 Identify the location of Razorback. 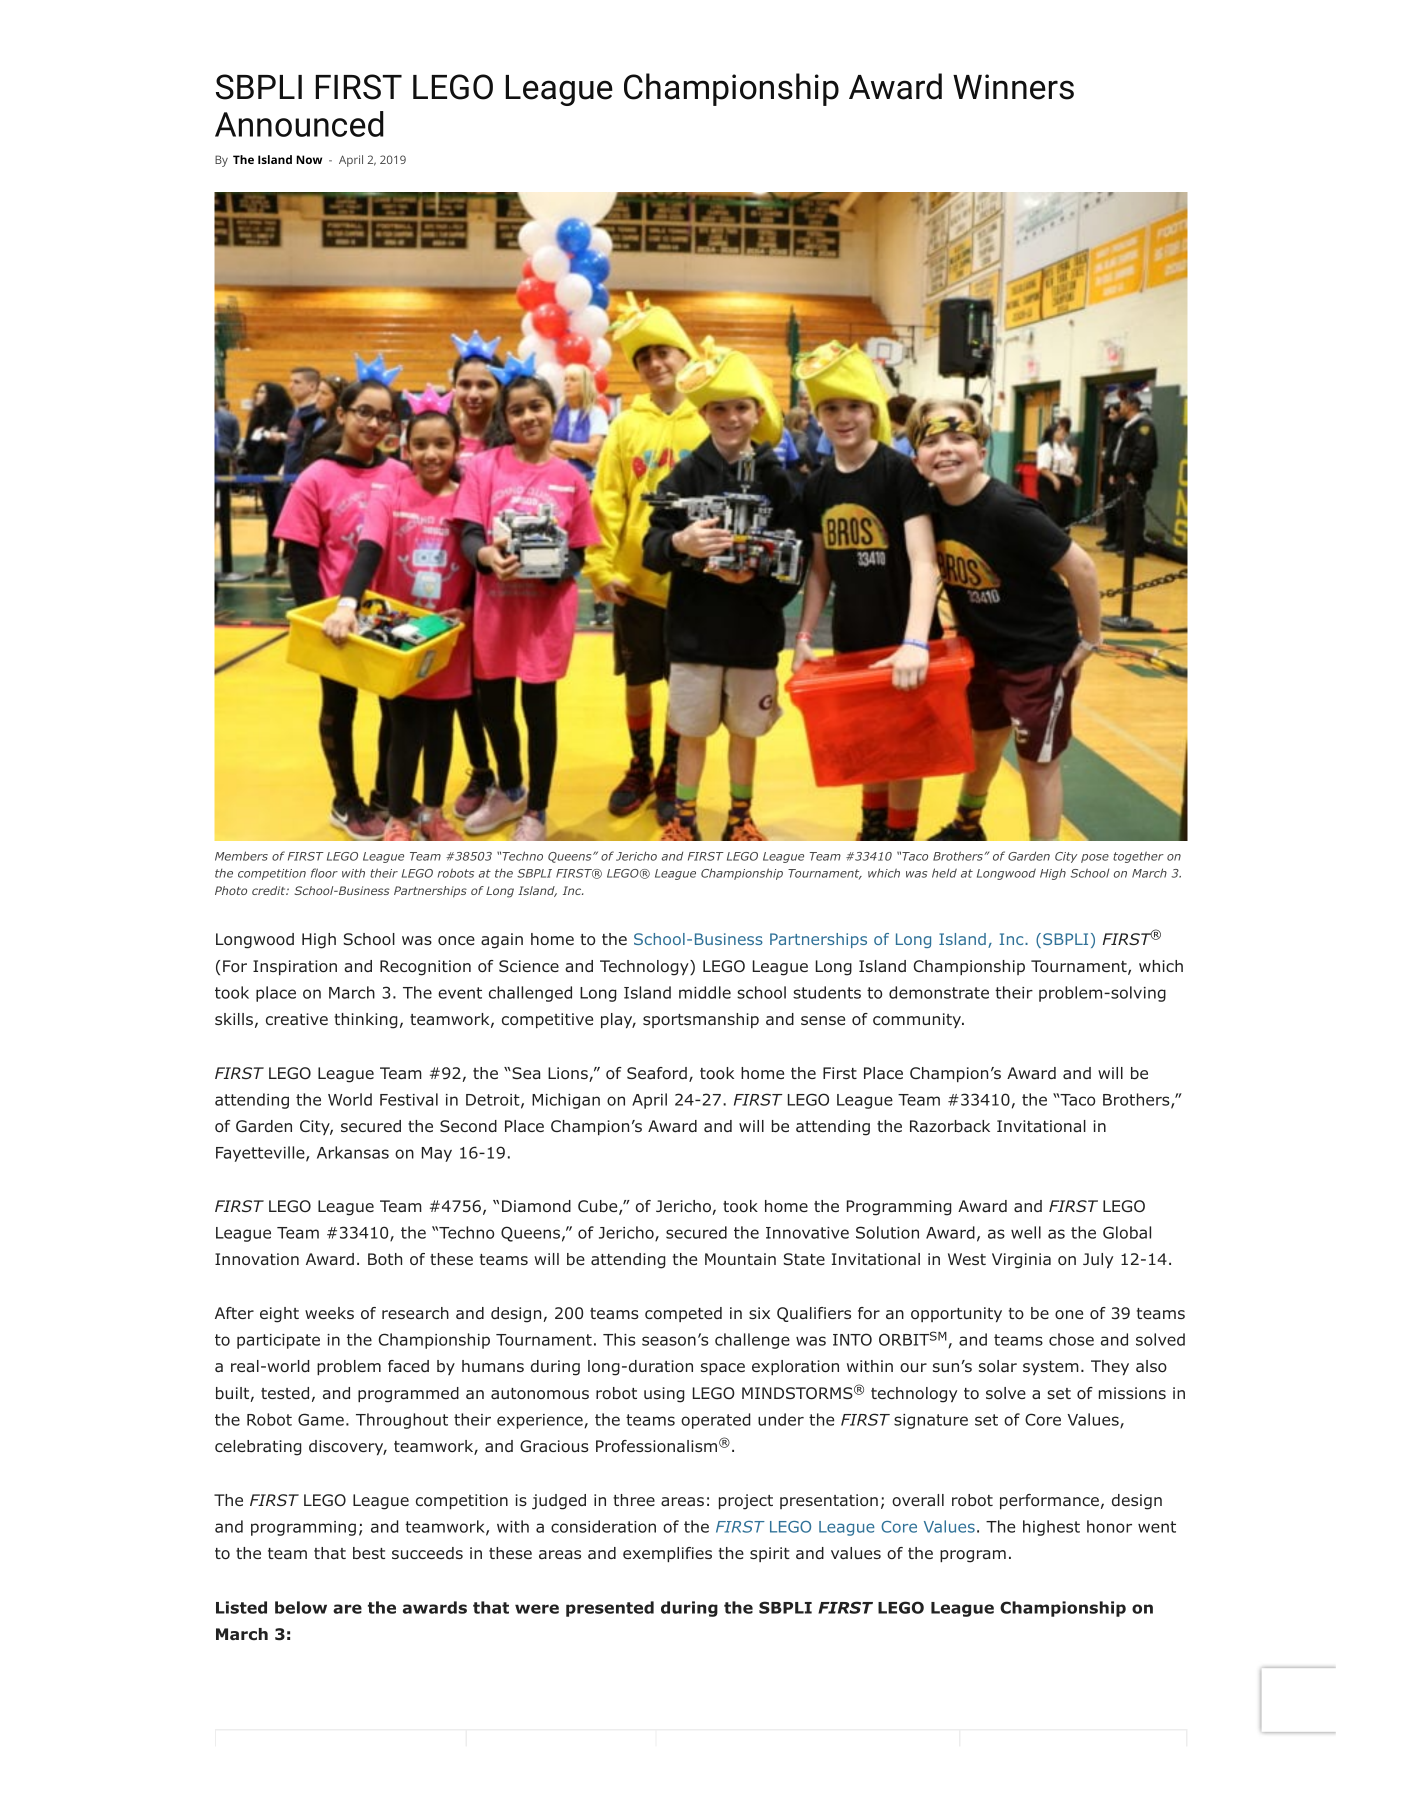
(950, 1126).
